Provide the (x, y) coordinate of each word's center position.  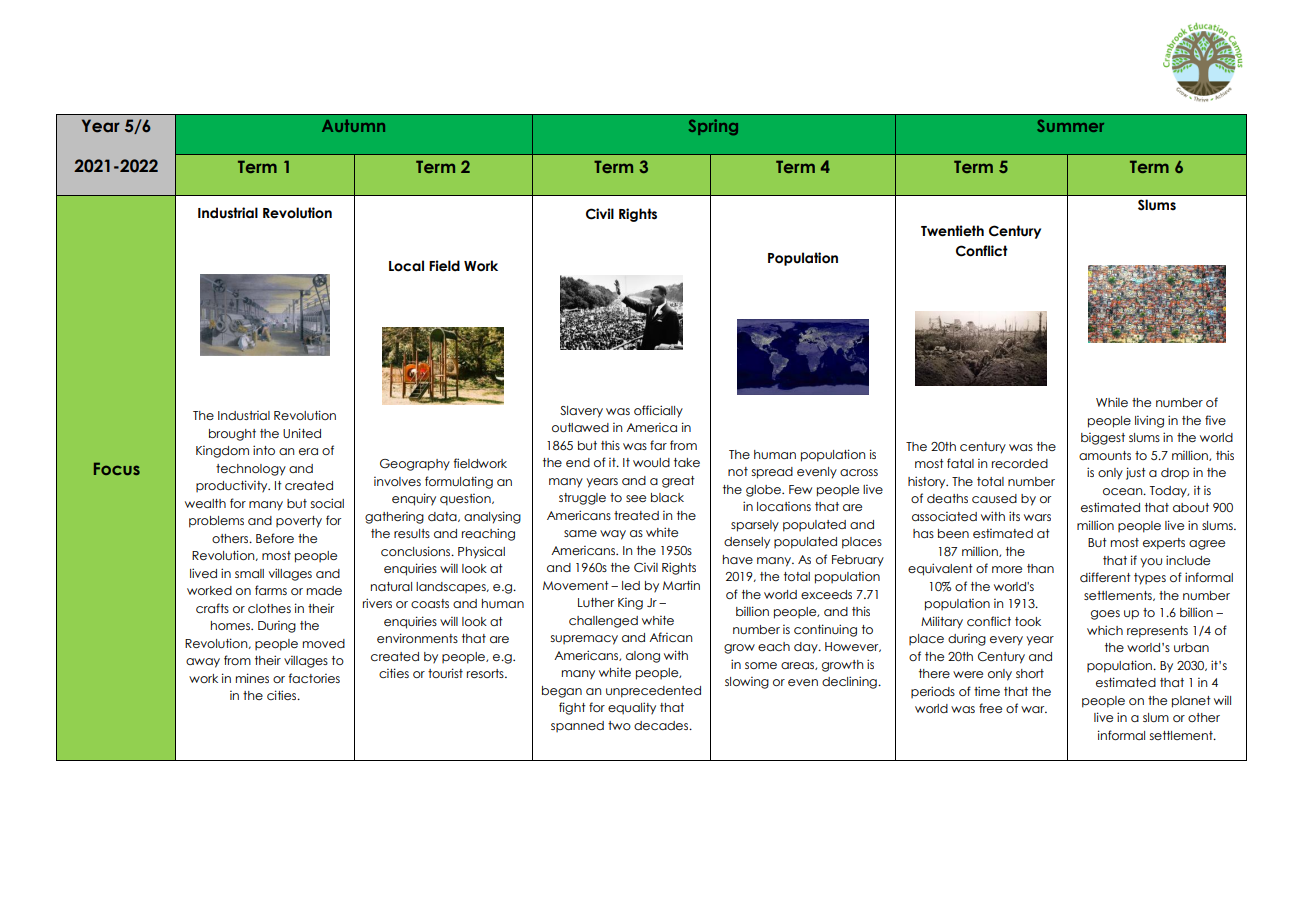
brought (232, 435)
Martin (681, 585)
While (1112, 402)
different (1105, 577)
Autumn (353, 125)
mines (252, 678)
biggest (1103, 439)
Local (406, 266)
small (249, 573)
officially (658, 411)
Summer (1070, 125)
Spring (713, 127)
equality (632, 708)
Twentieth (952, 231)
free (990, 708)
